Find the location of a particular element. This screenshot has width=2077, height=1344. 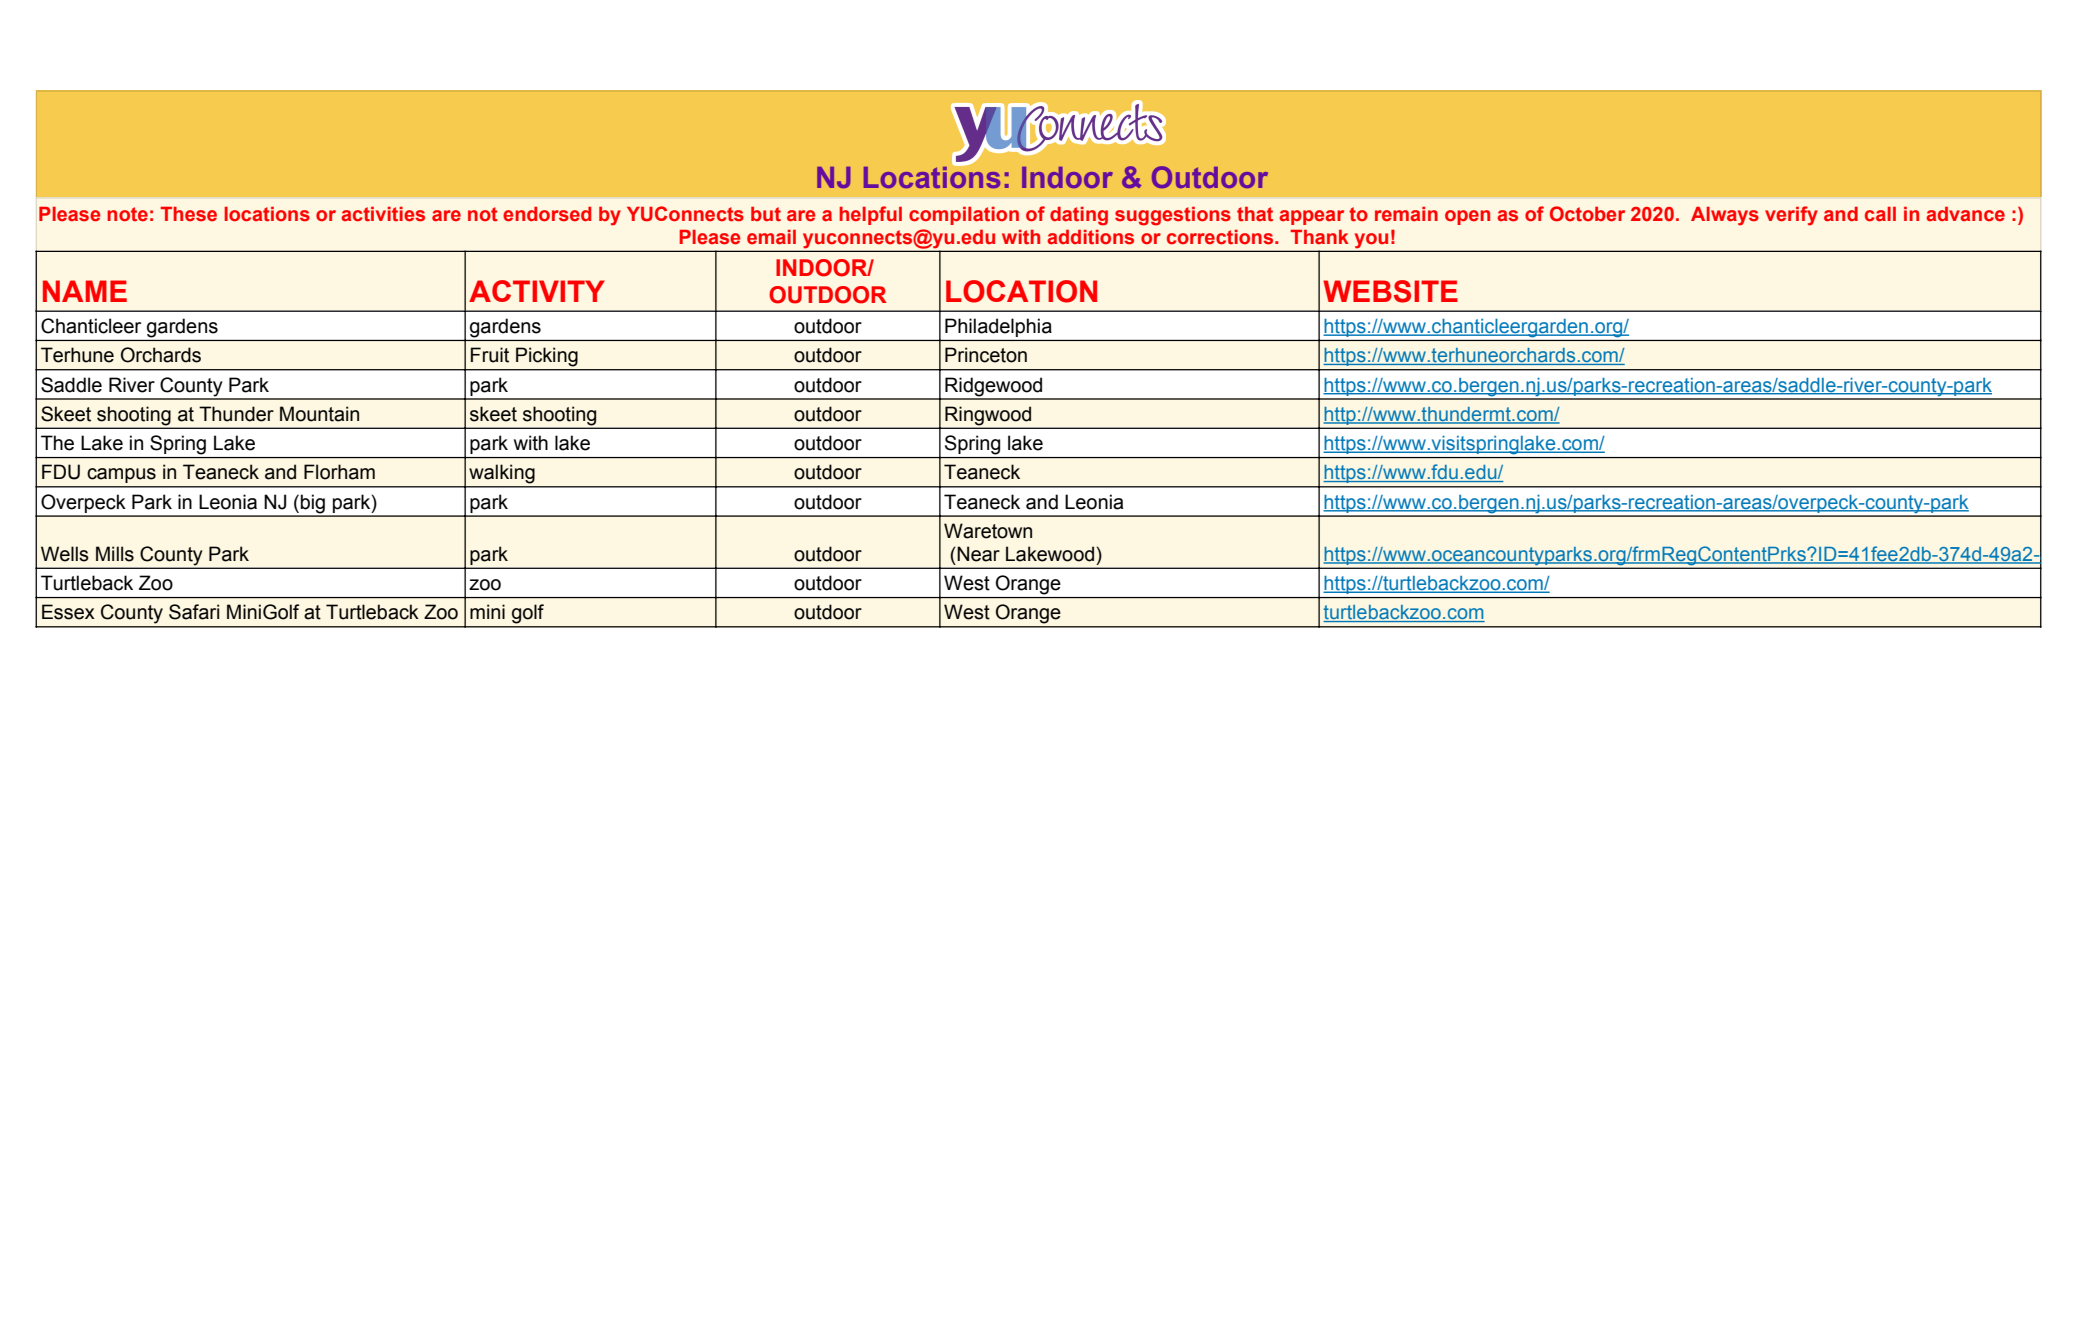

Essex is located at coordinates (68, 612).
